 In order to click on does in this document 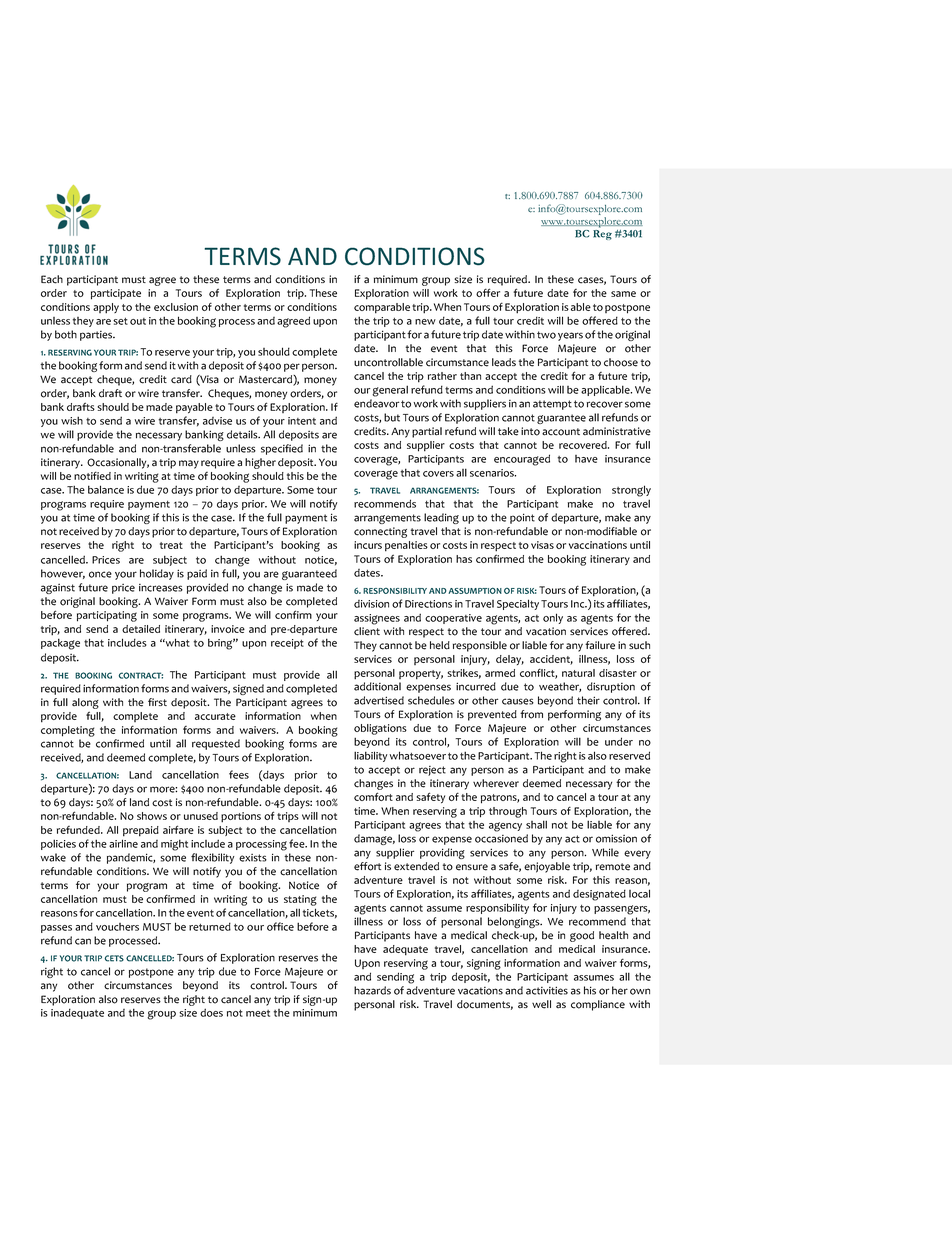, I will do `click(211, 1012)`.
